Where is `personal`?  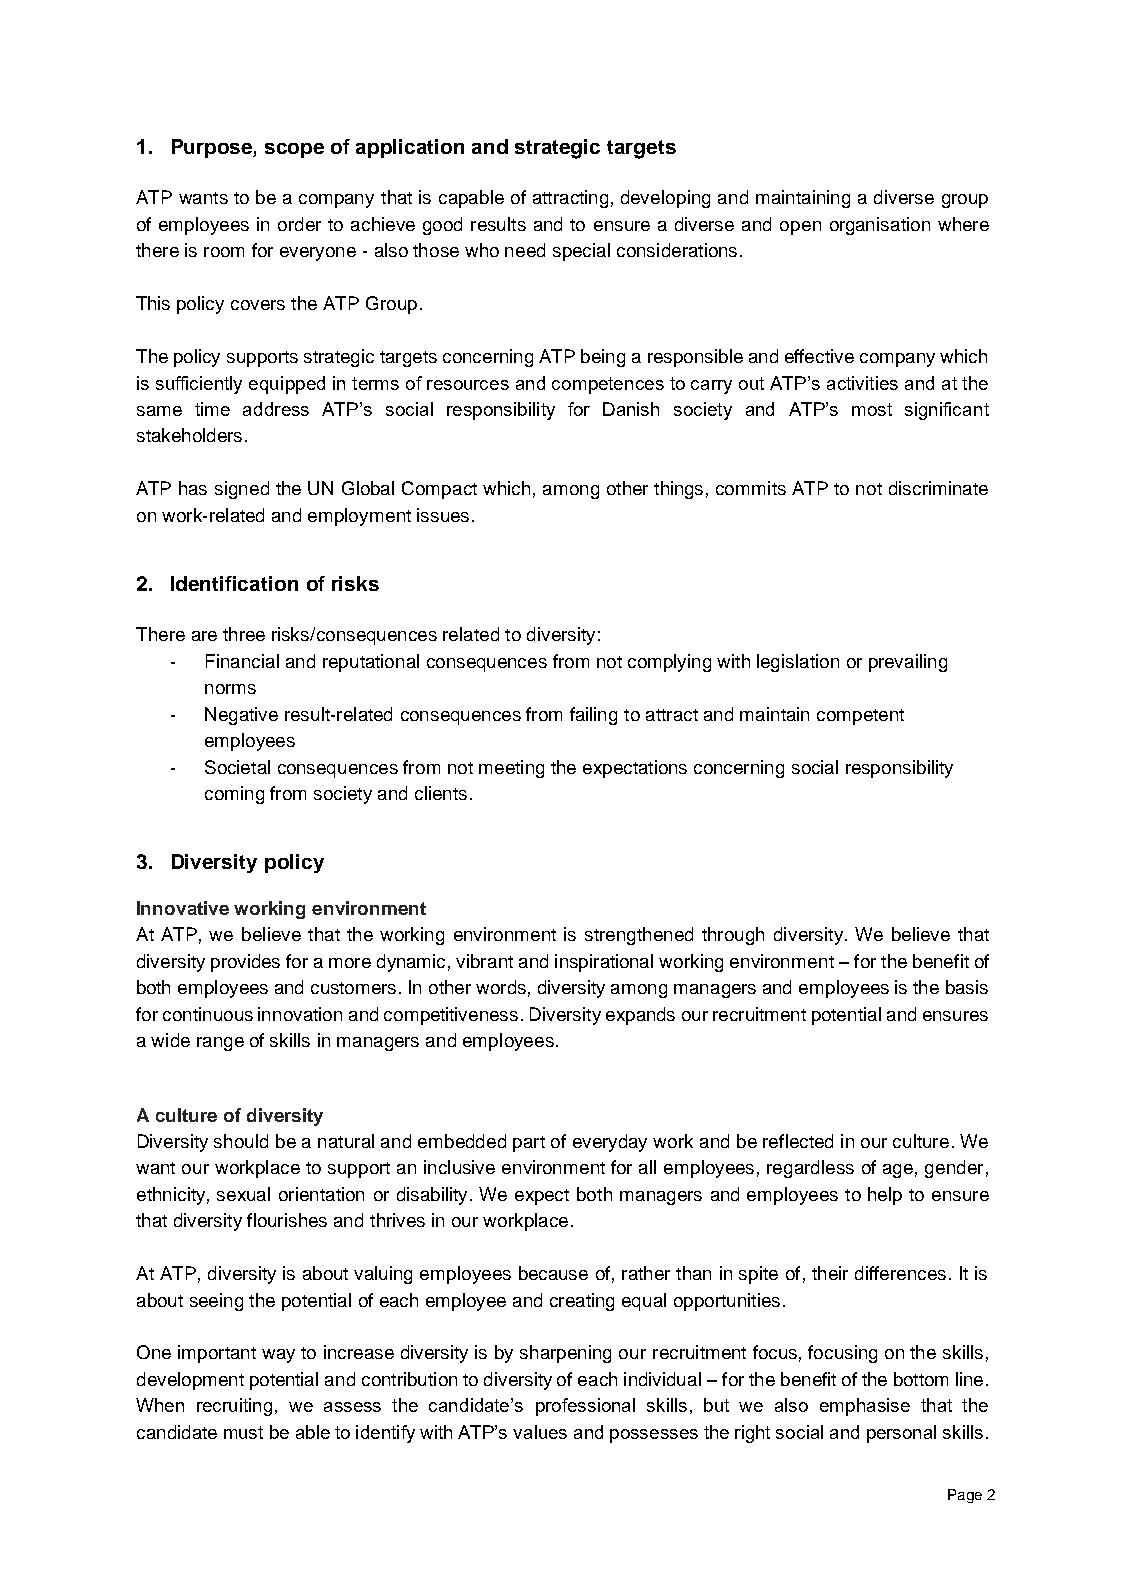
personal is located at coordinates (901, 1434).
